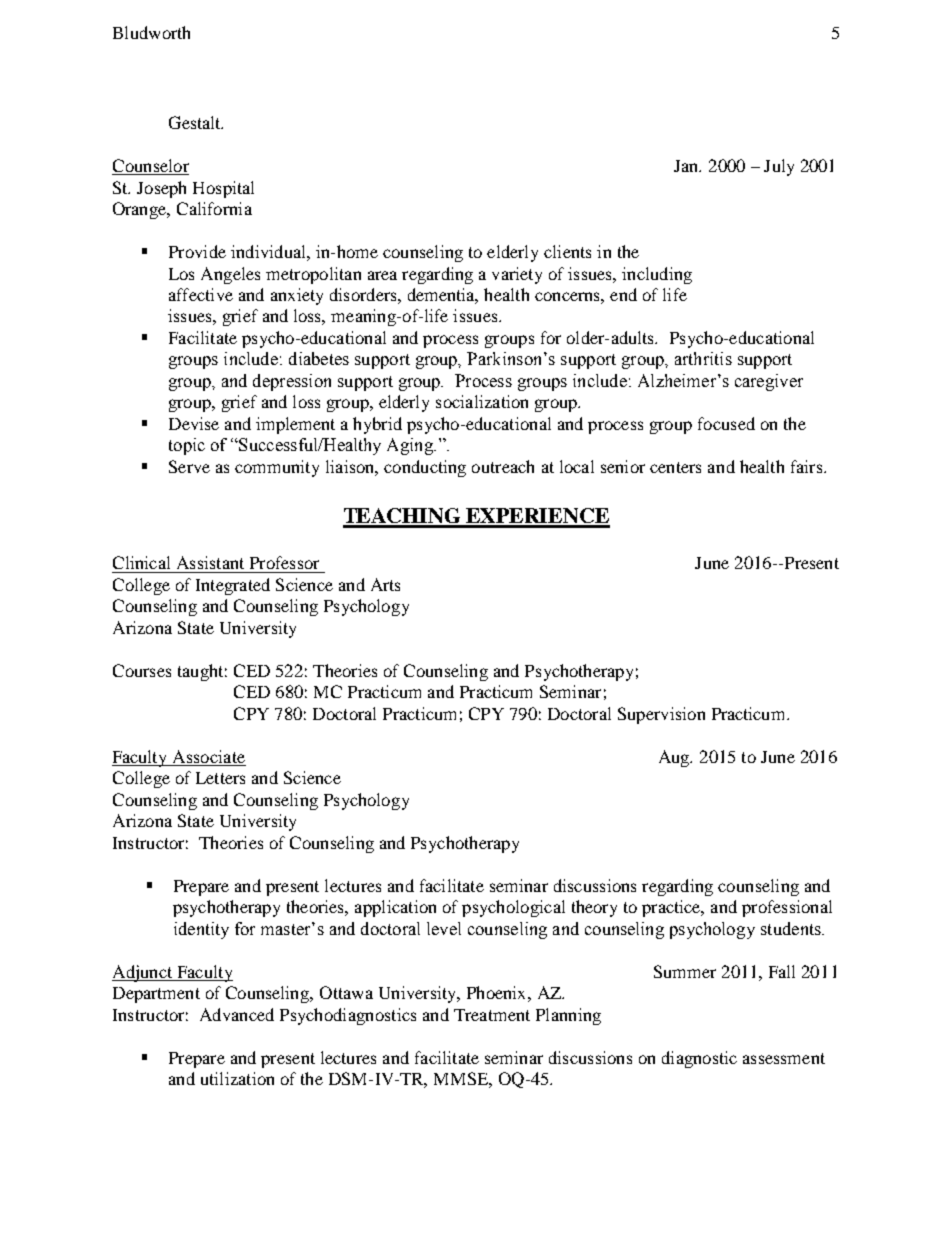  Describe the element at coordinates (237, 1078) in the page. I see `utilization` at that location.
